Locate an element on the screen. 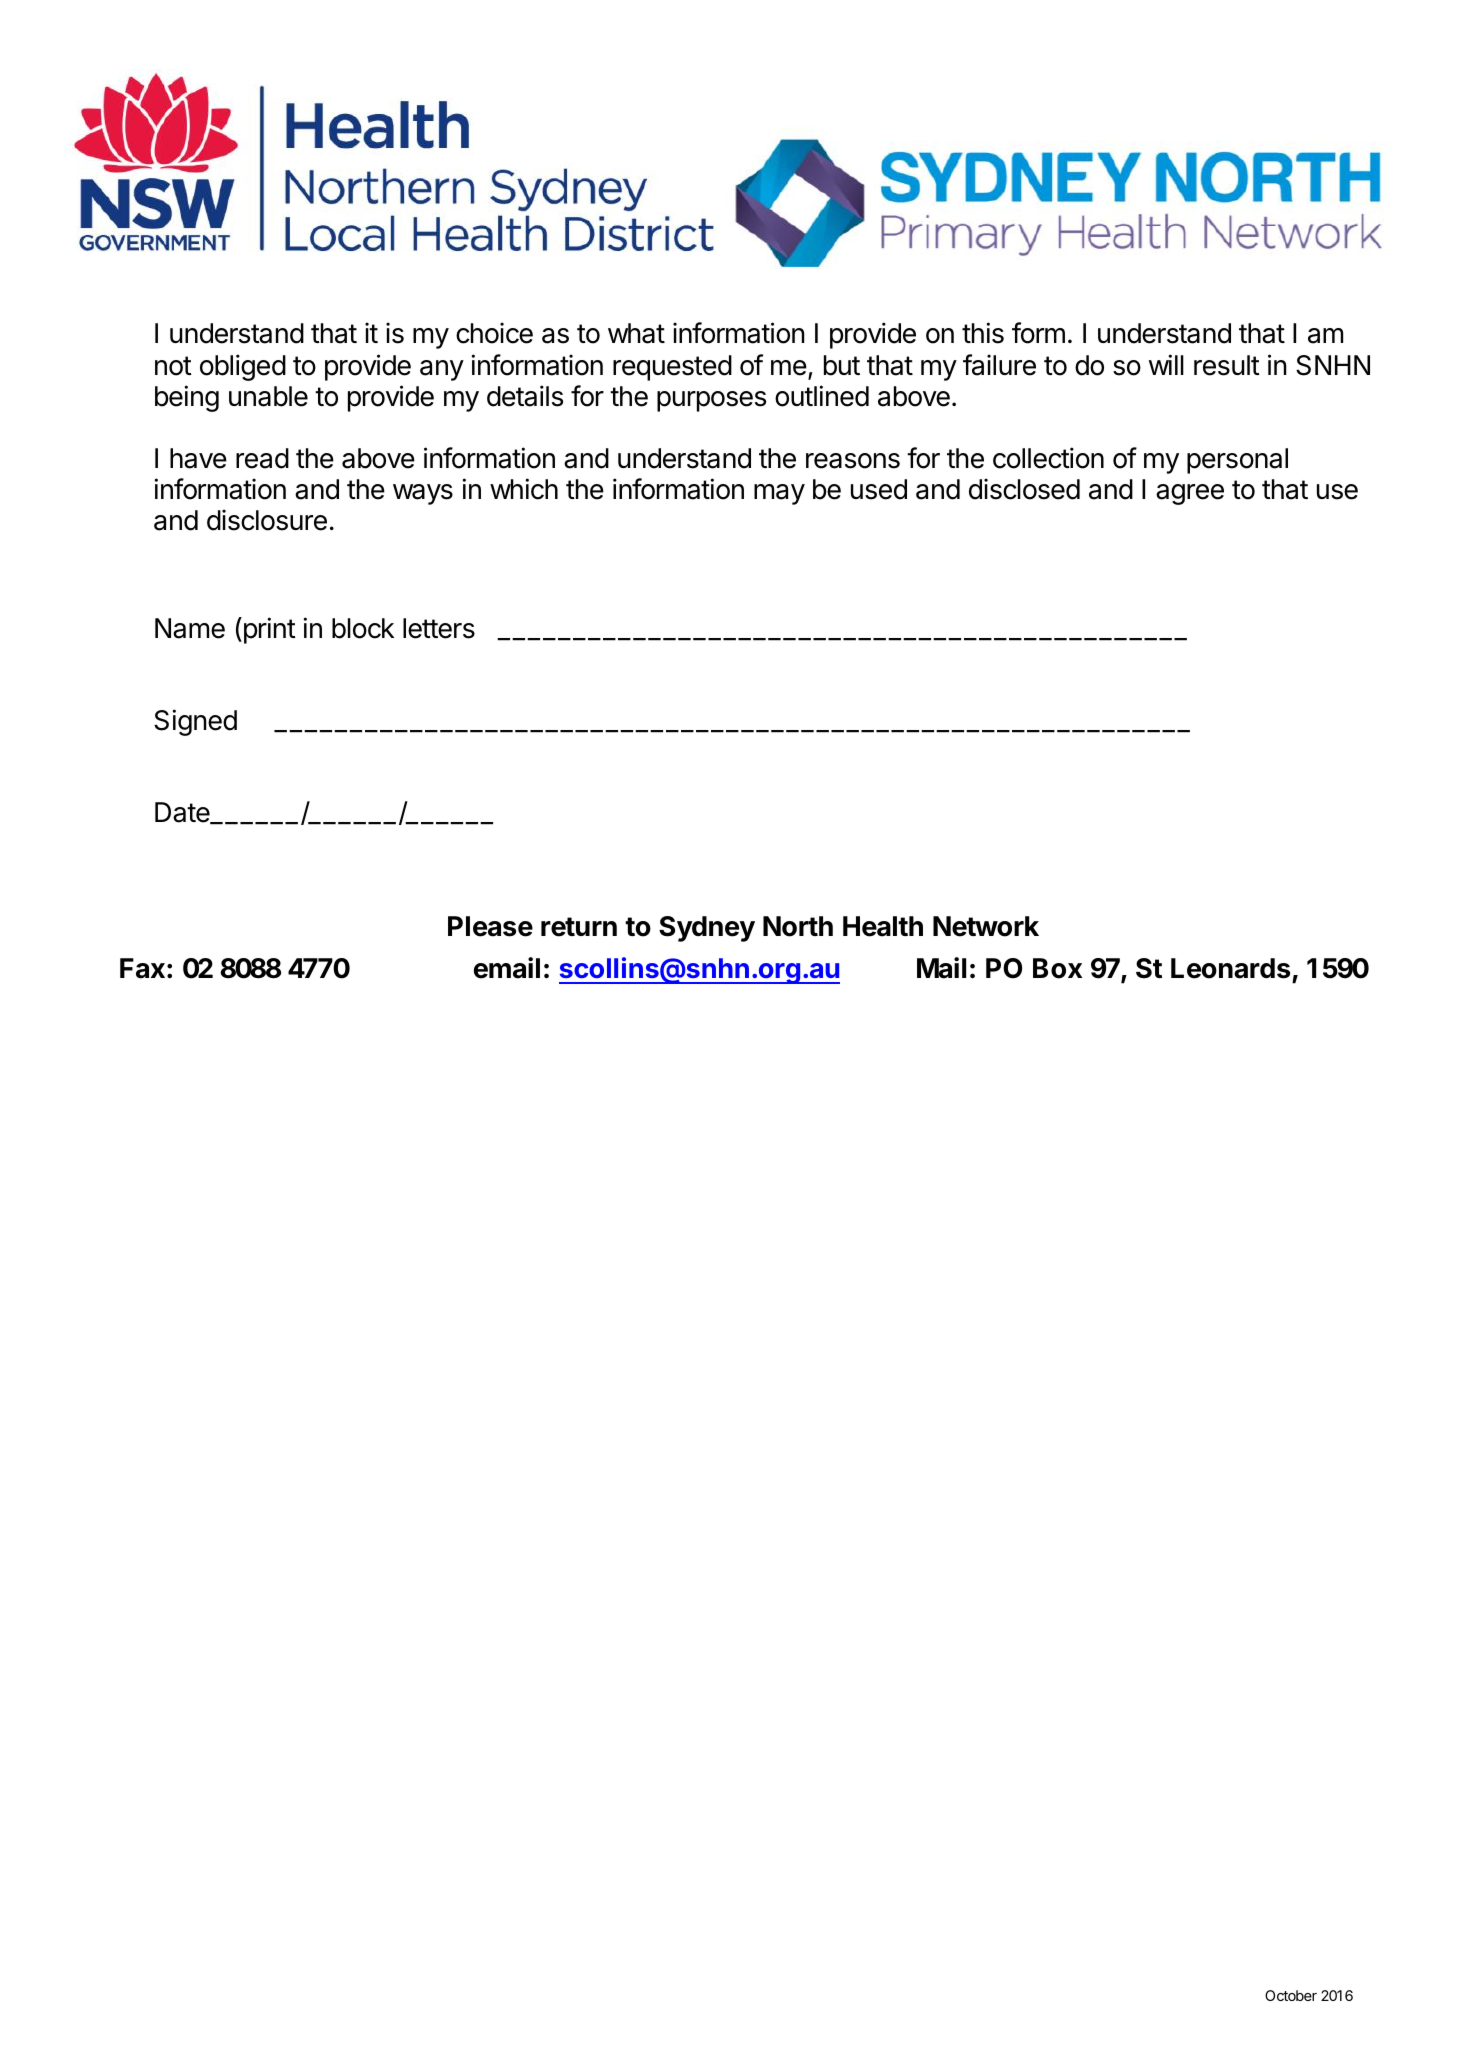 Image resolution: width=1464 pixels, height=2069 pixels. will is located at coordinates (1166, 364).
